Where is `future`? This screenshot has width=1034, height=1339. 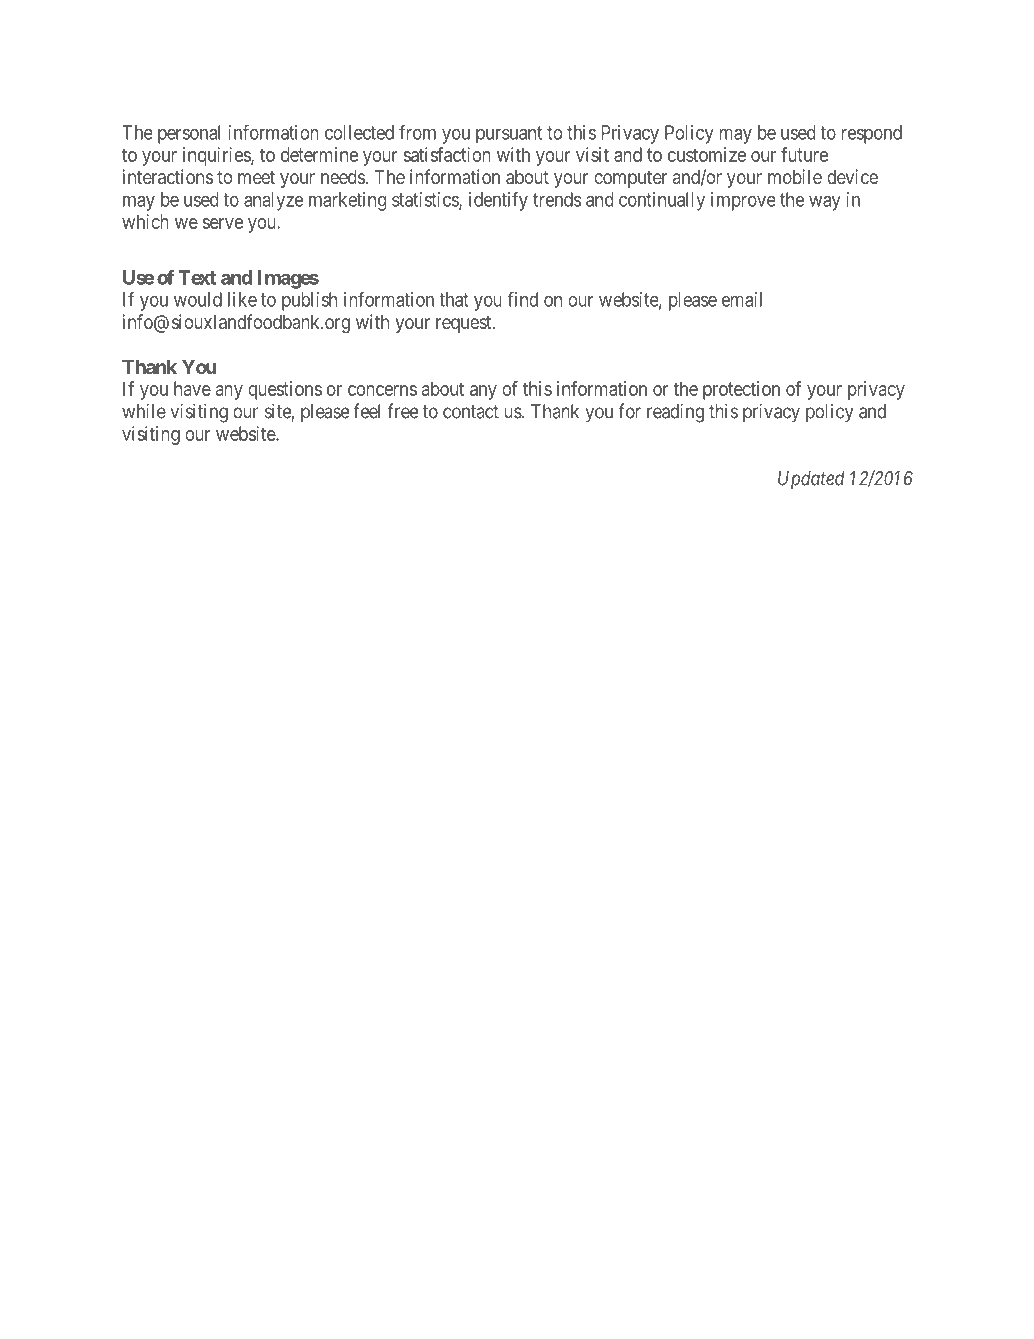 future is located at coordinates (804, 154).
